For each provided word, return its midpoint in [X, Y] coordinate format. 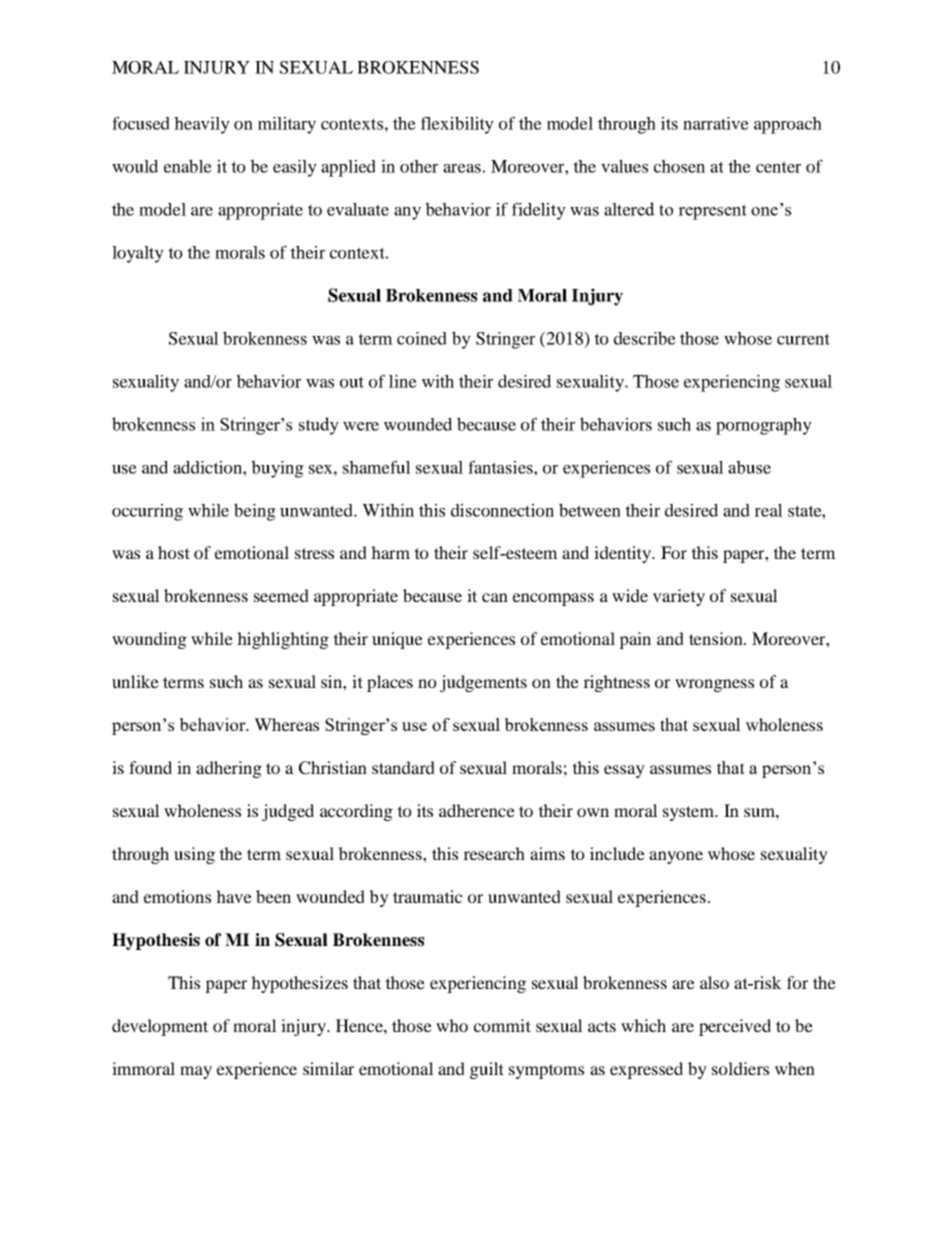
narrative [716, 123]
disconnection [502, 510]
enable [188, 166]
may [196, 1072]
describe [645, 338]
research [494, 853]
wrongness [714, 685]
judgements [483, 683]
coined [422, 338]
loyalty [138, 254]
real [768, 510]
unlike [135, 681]
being [255, 512]
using [194, 855]
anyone [676, 857]
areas [462, 168]
